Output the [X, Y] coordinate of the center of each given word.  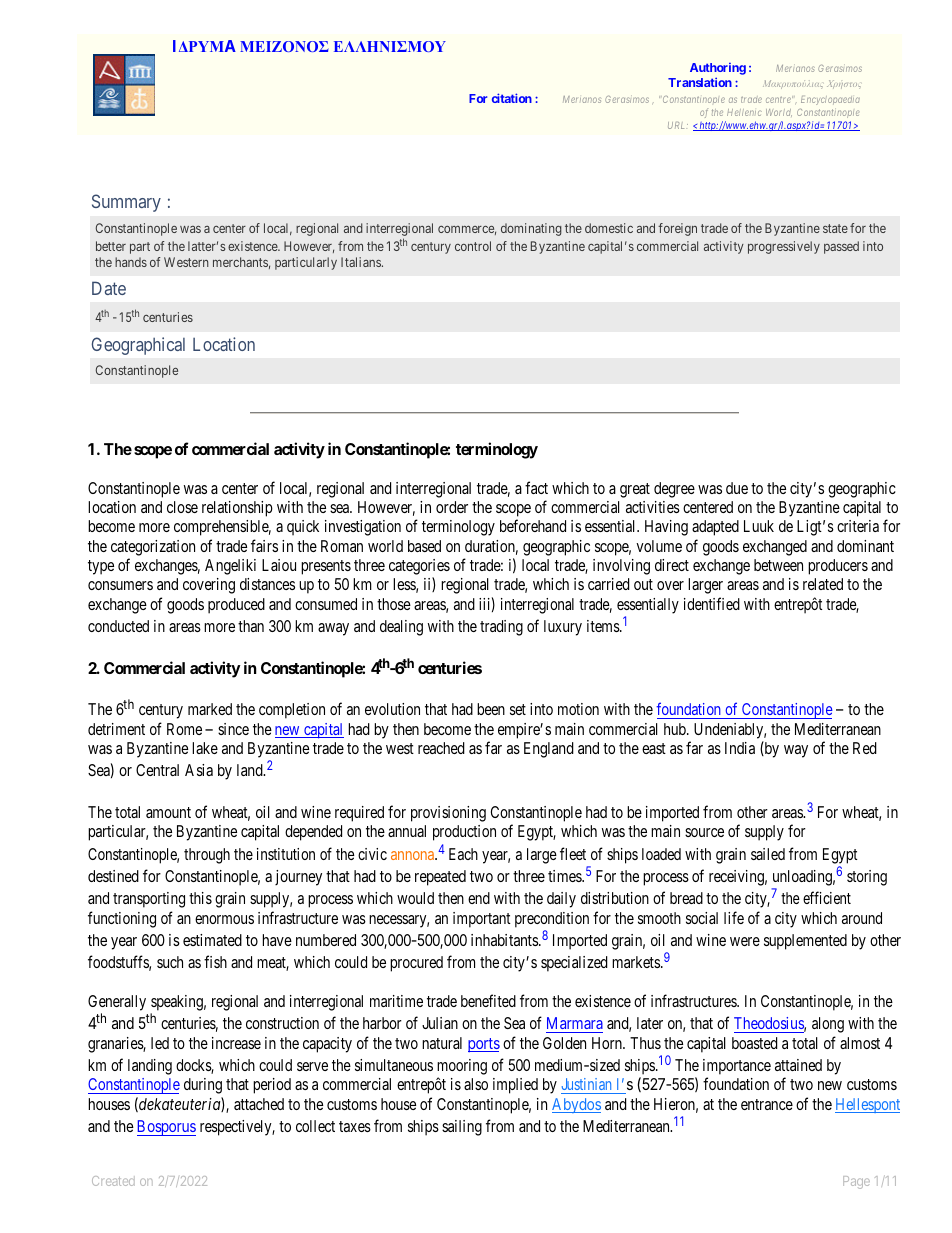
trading [501, 628]
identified [712, 603]
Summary [126, 203]
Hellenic [744, 112]
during [203, 1086]
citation [512, 98]
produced [236, 606]
